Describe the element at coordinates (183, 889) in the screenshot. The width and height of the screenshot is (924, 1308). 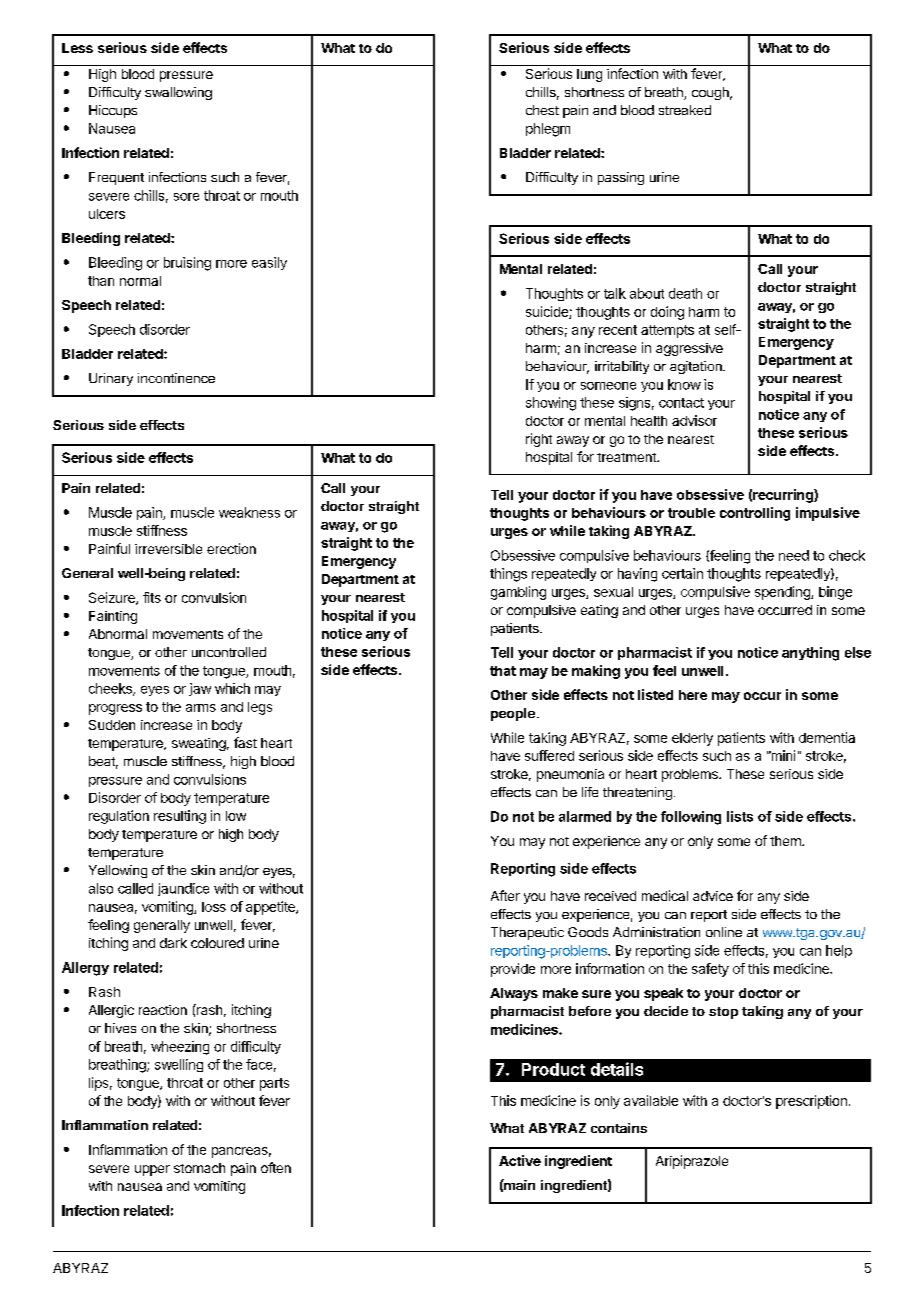
I see `jaundice` at that location.
